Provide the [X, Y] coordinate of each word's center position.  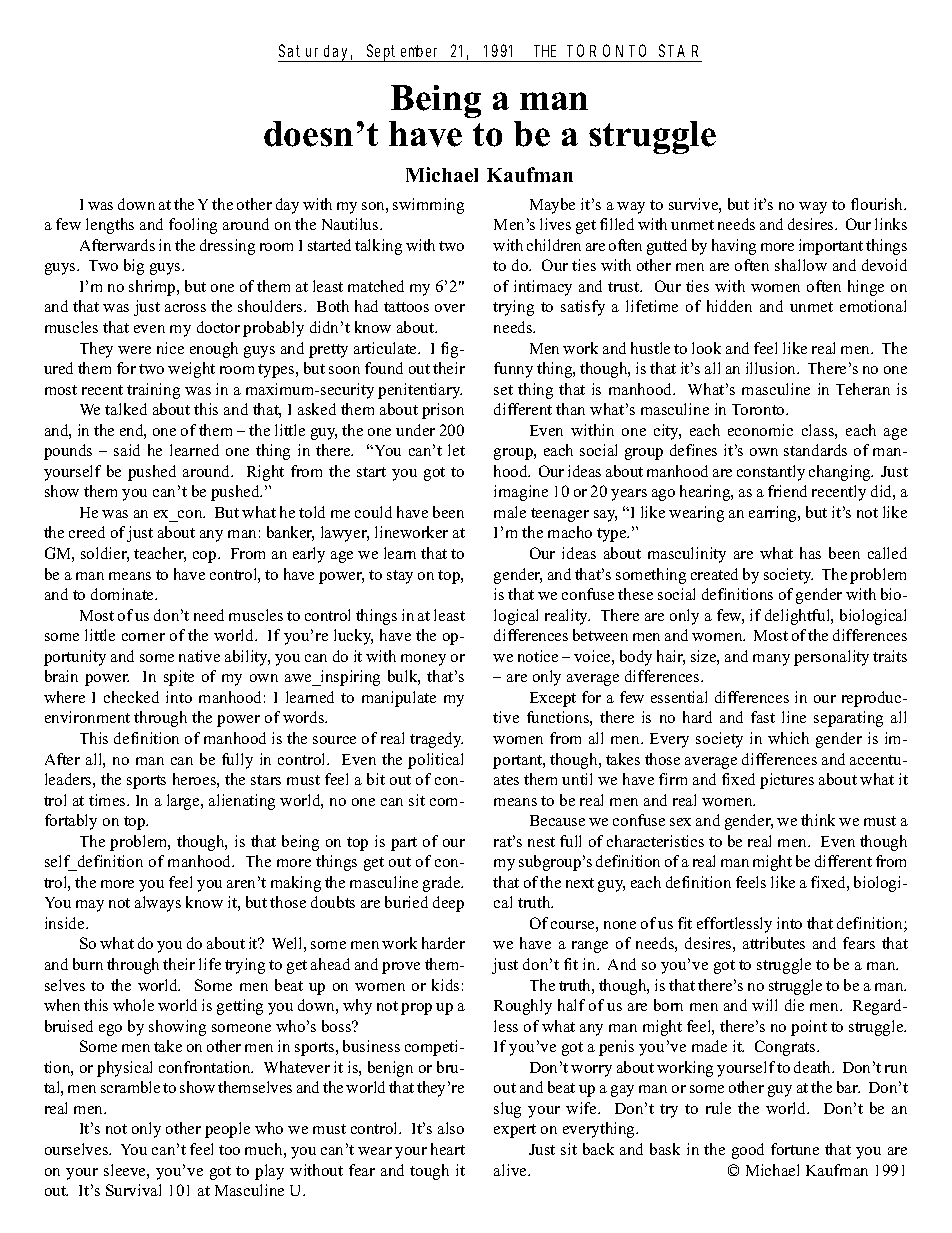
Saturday [316, 53]
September [405, 53]
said [127, 450]
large [184, 802]
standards [815, 450]
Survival [133, 1190]
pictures [787, 781]
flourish [878, 204]
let [456, 450]
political [435, 761]
